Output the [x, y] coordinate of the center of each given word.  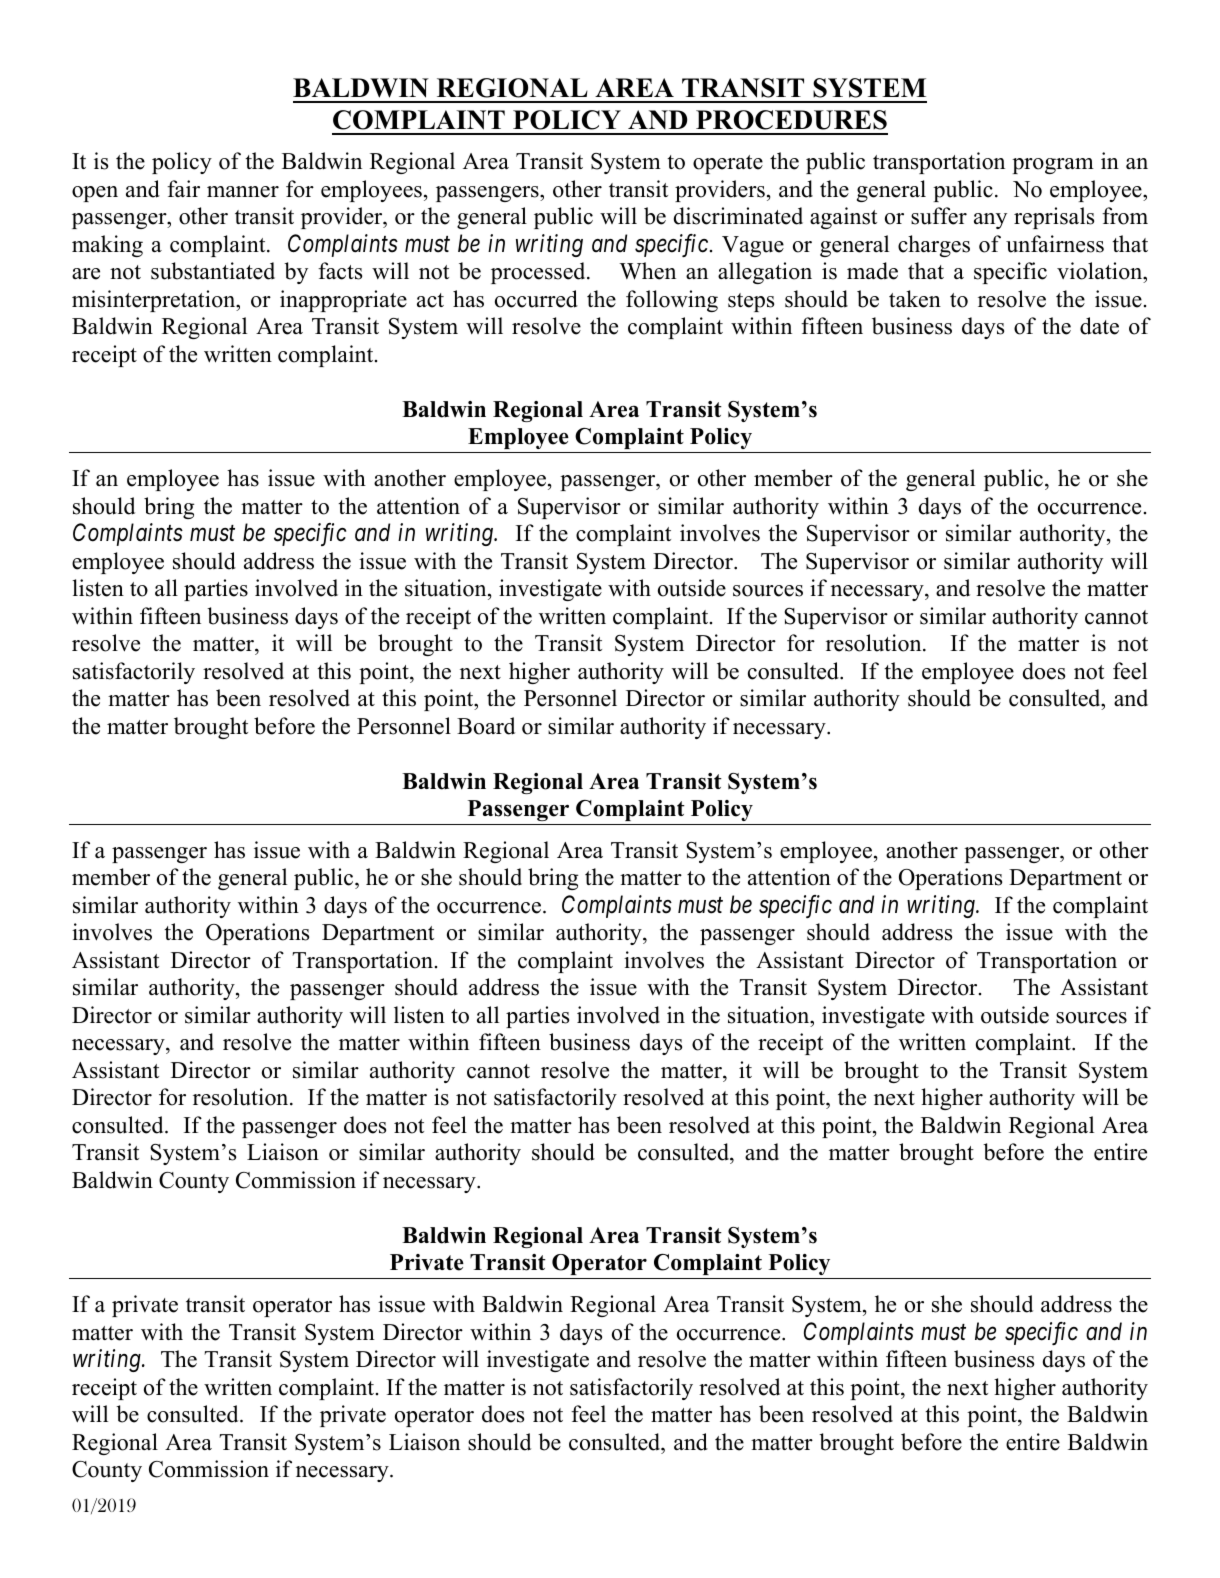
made [872, 271]
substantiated [213, 271]
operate [728, 164]
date [1099, 326]
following [672, 301]
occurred [536, 299]
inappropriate [343, 301]
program [1053, 166]
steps [751, 302]
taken [915, 299]
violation [1101, 271]
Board [486, 726]
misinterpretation [155, 301]
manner [243, 192]
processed [539, 273]
